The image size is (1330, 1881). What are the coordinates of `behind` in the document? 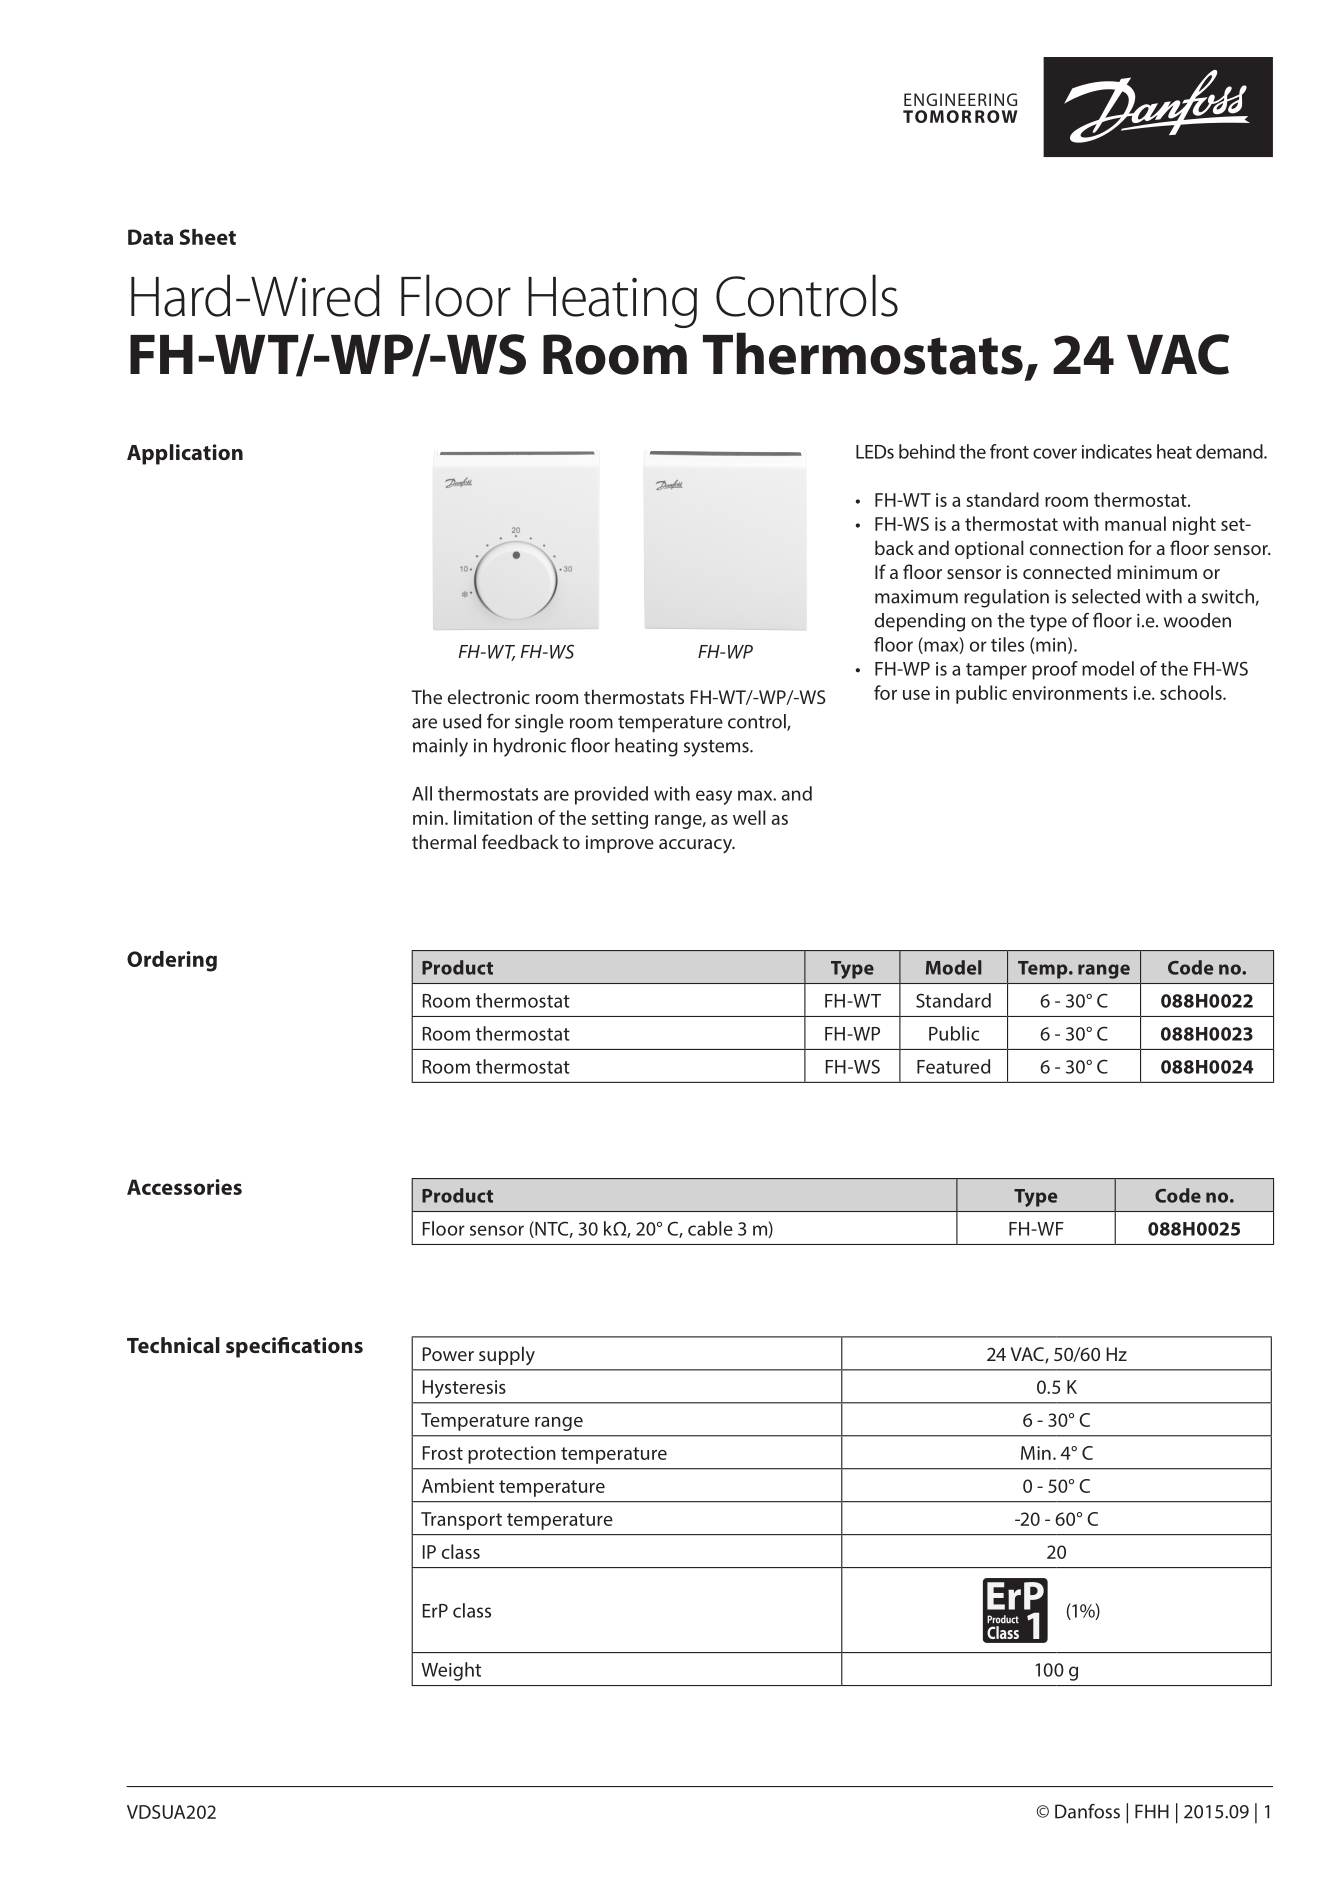 It's located at (927, 451).
